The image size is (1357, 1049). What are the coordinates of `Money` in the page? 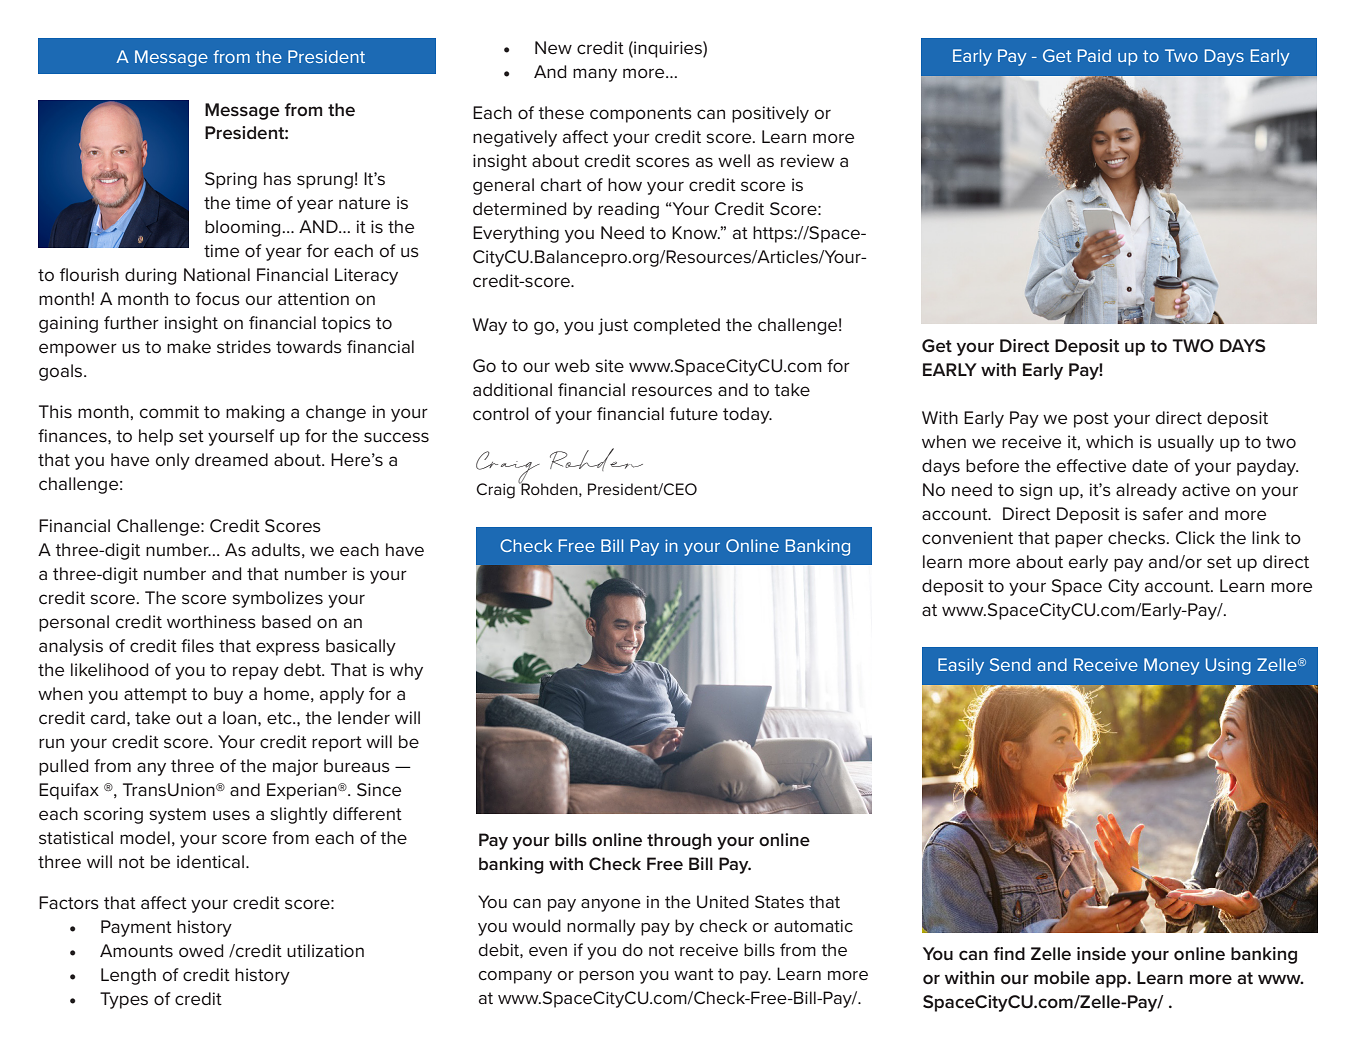 It's located at (1172, 666).
